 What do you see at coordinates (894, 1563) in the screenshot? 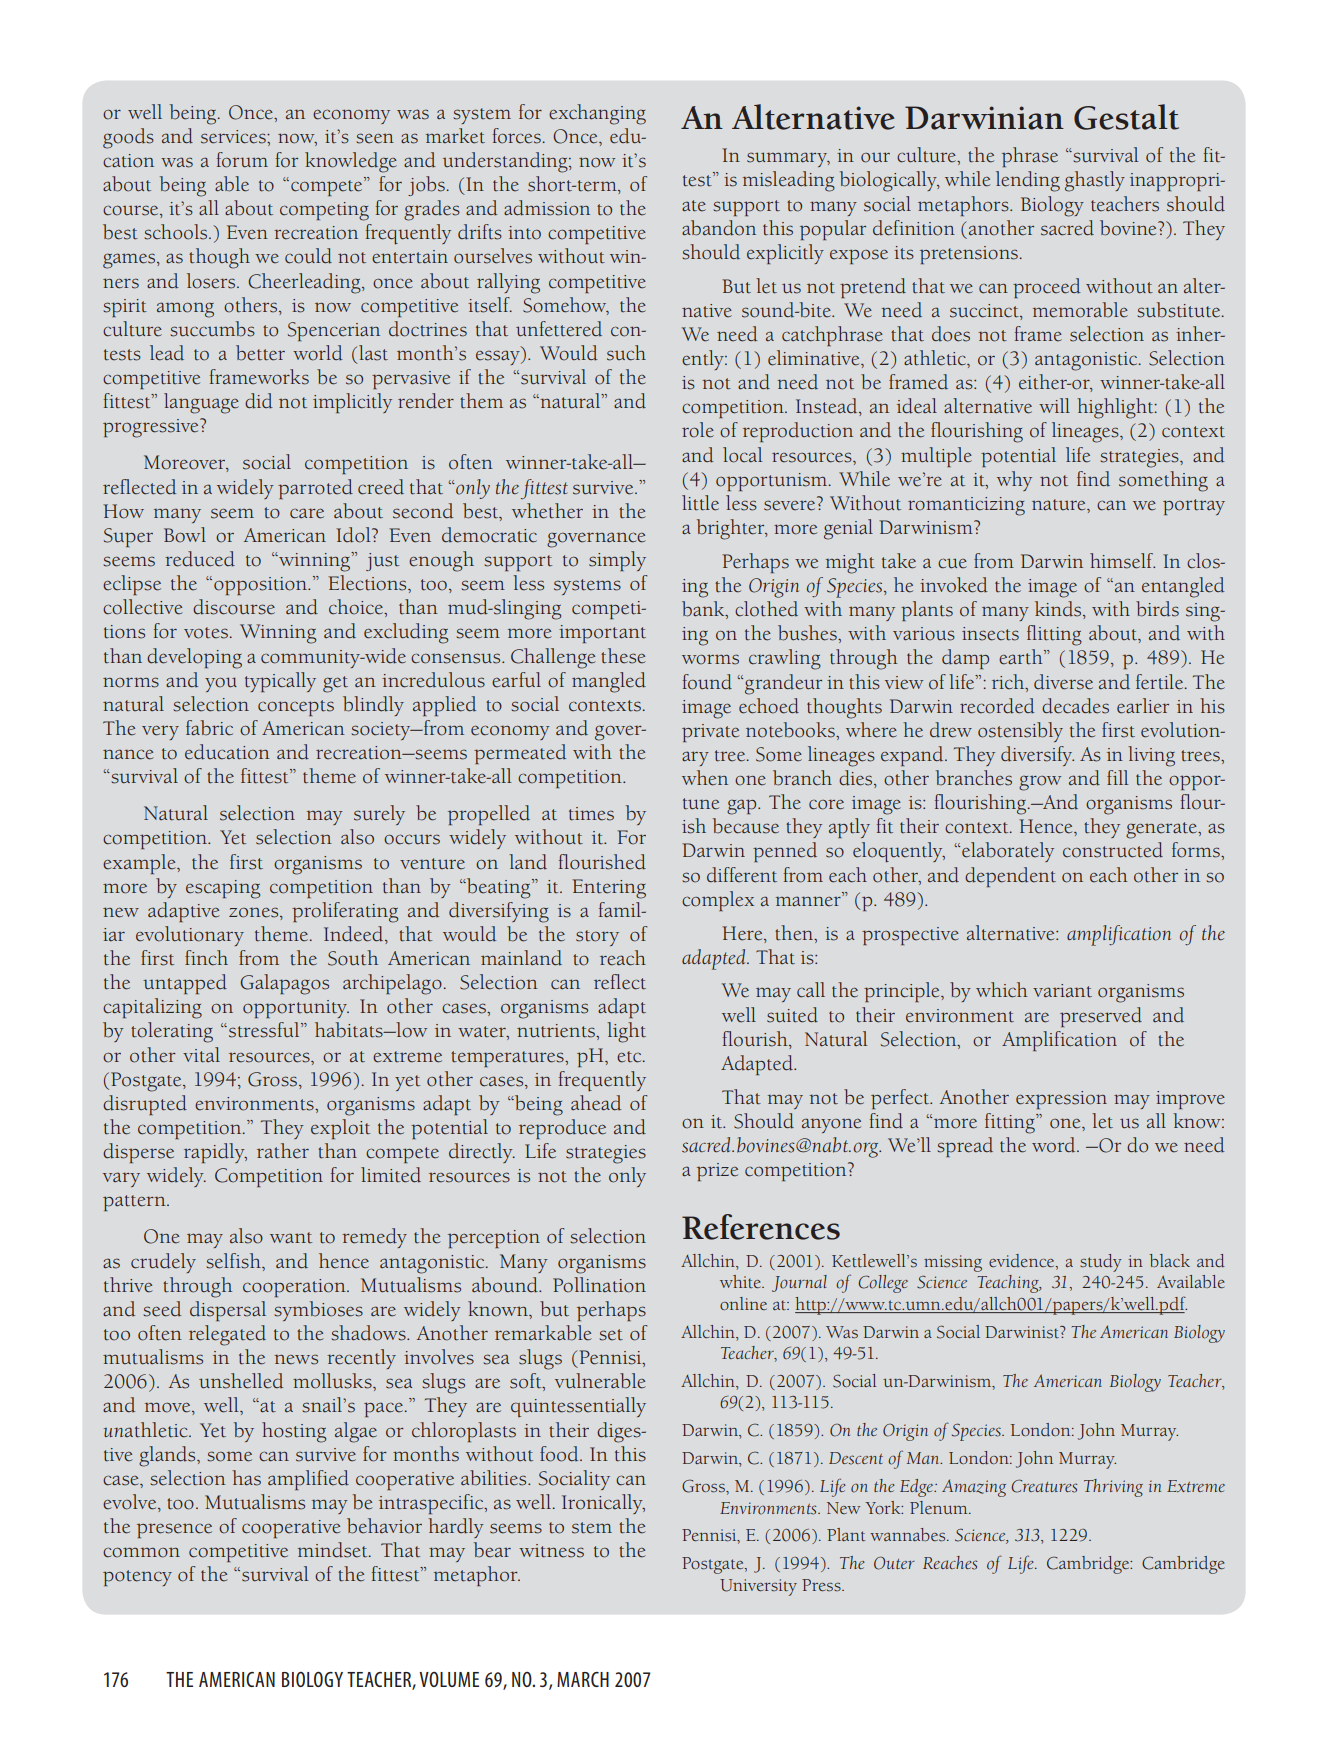
I see `Outer` at bounding box center [894, 1563].
